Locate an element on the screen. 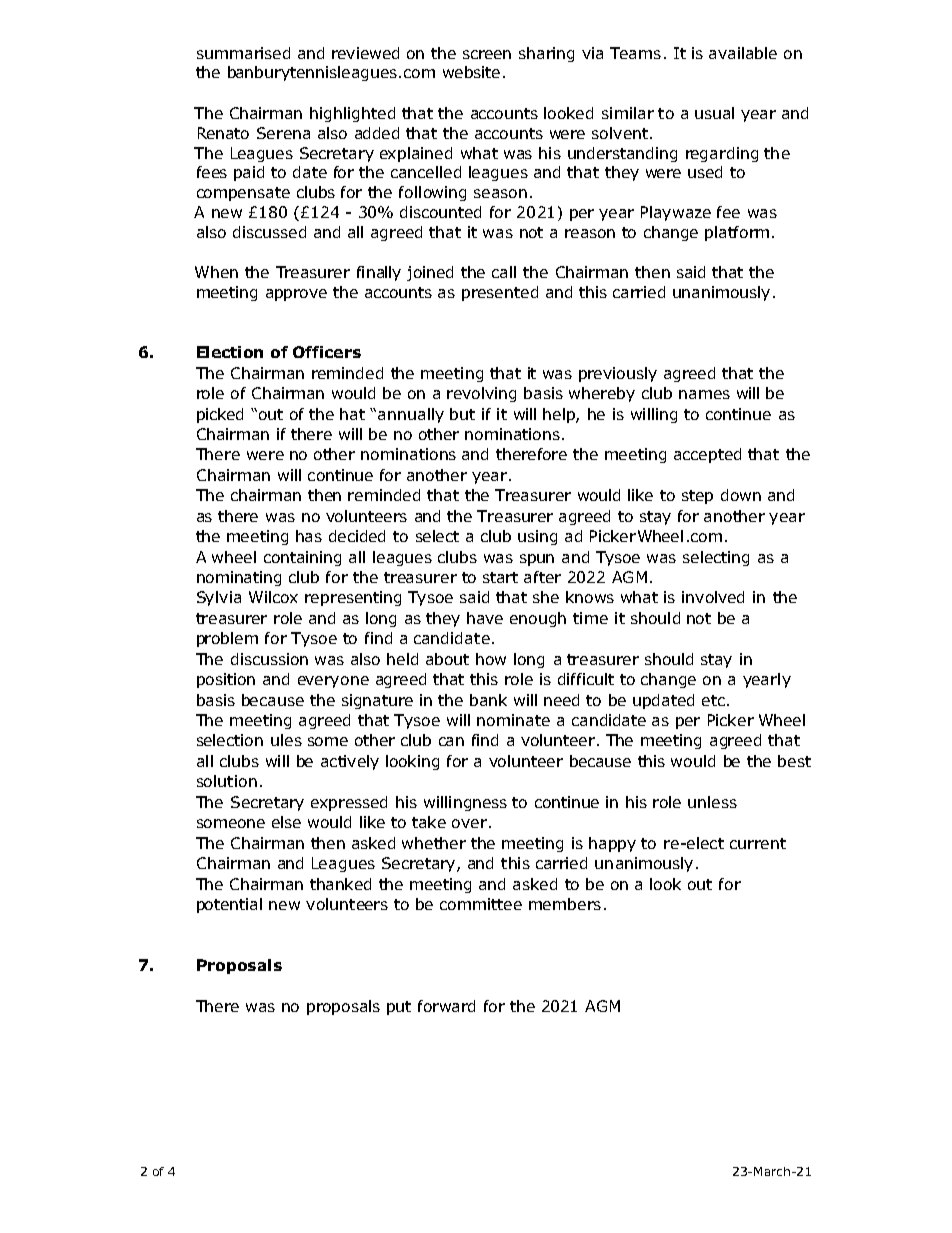 Image resolution: width=952 pixels, height=1233 pixels. summarised is located at coordinates (243, 53).
